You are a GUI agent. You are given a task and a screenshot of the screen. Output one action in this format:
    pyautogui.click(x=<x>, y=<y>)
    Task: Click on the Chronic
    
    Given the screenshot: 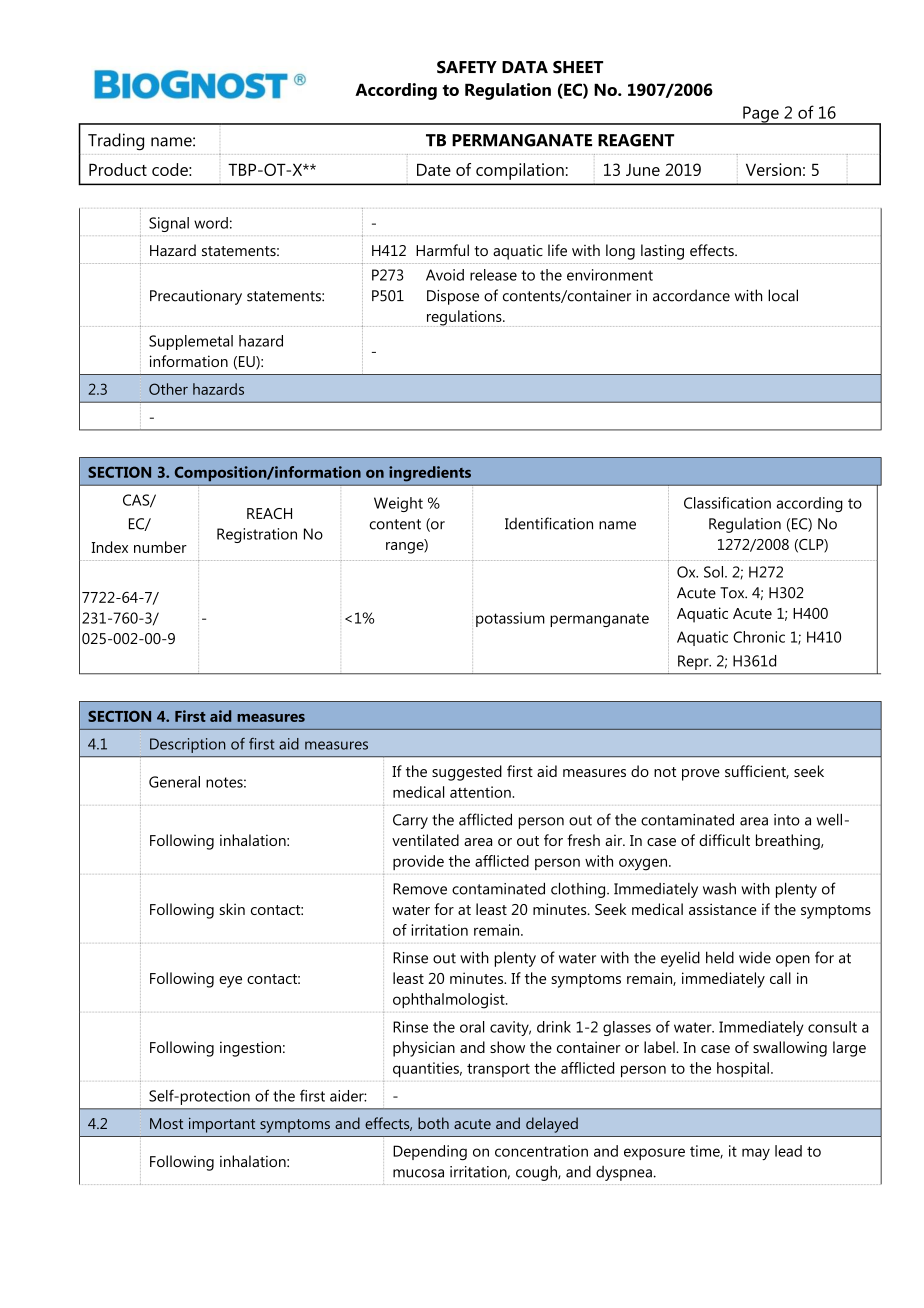 What is the action you would take?
    pyautogui.click(x=759, y=637)
